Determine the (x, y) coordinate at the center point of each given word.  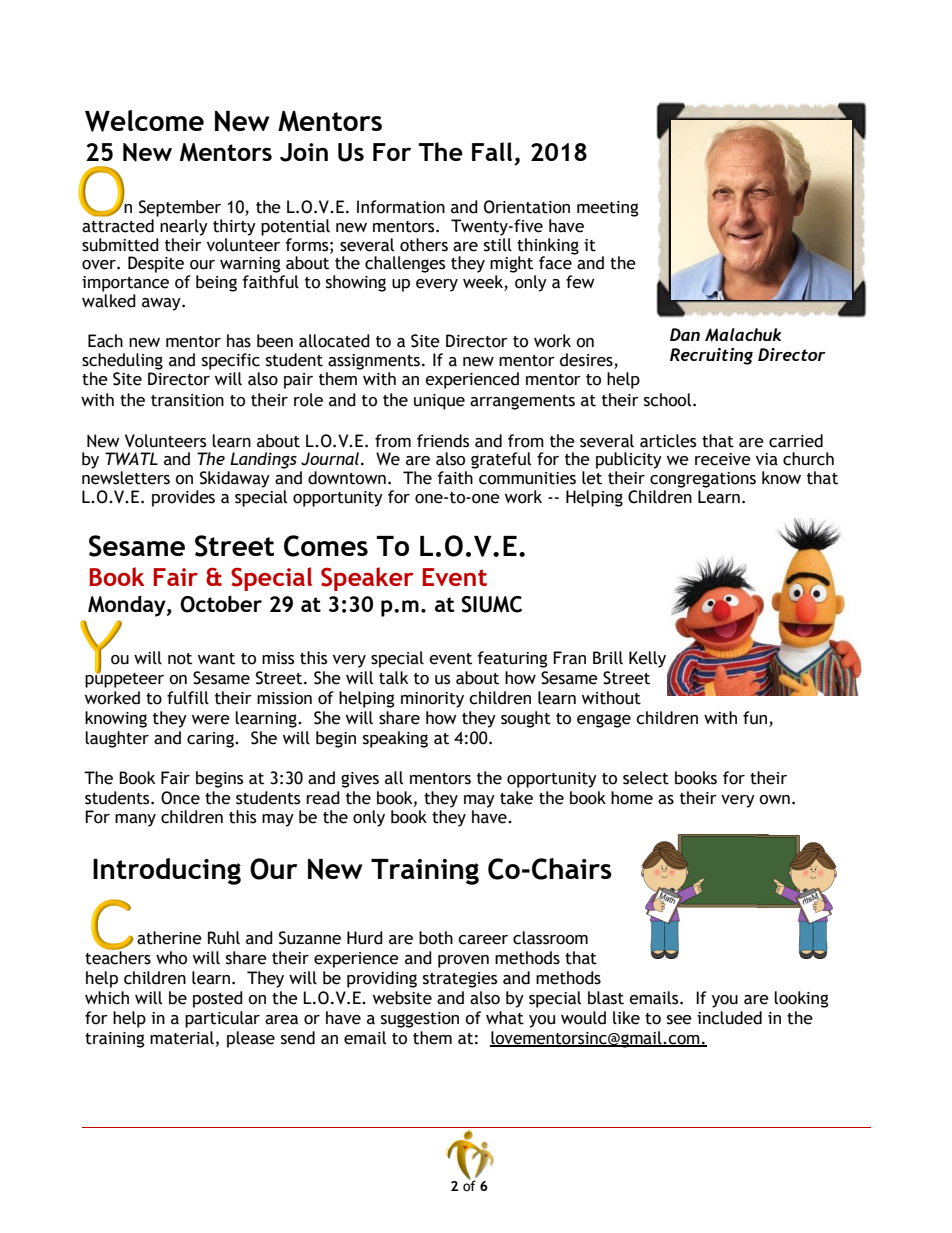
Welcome (144, 121)
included (729, 1018)
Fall (492, 151)
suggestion (420, 1020)
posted (218, 999)
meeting (608, 209)
